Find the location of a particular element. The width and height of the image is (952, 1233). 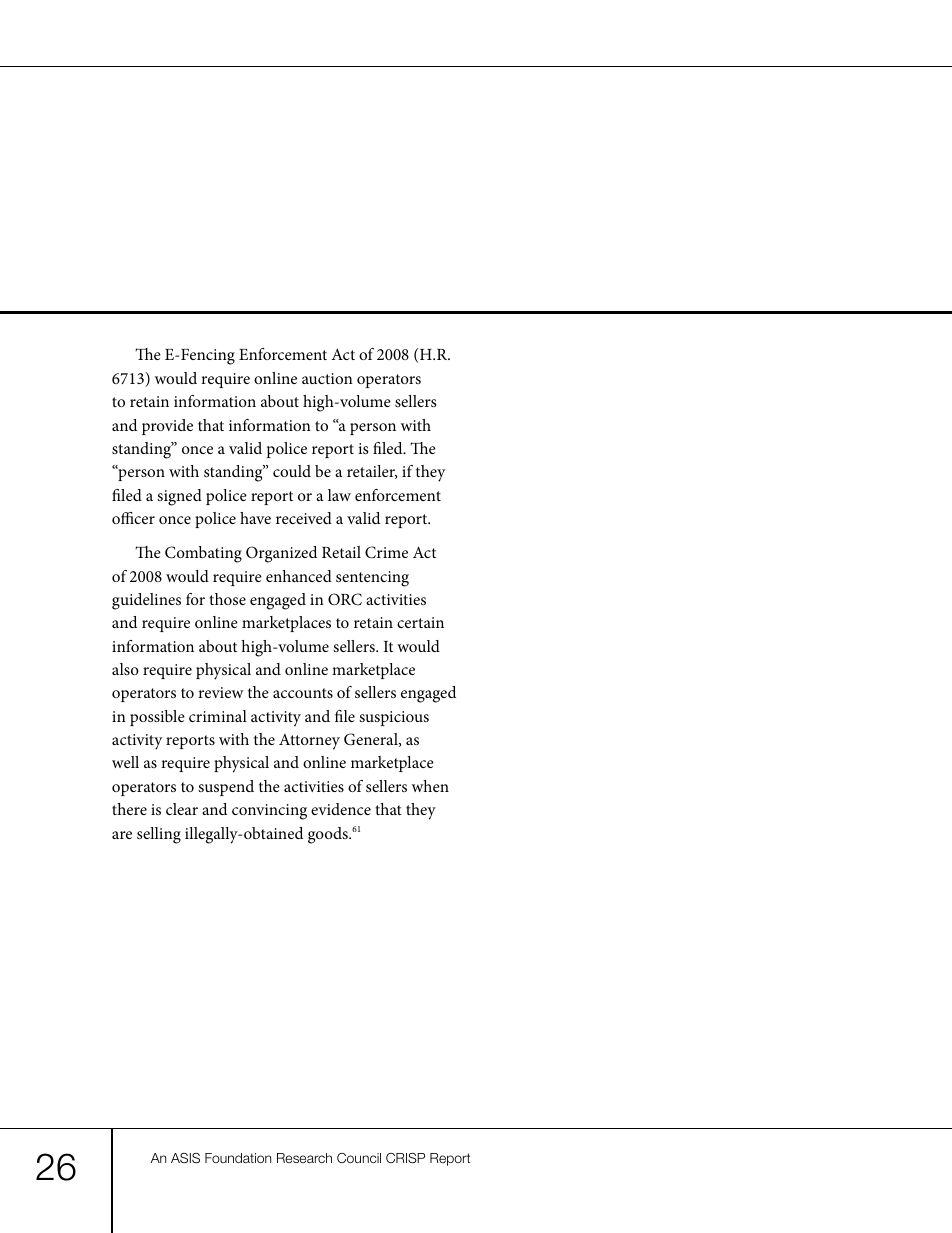

provide is located at coordinates (167, 427).
